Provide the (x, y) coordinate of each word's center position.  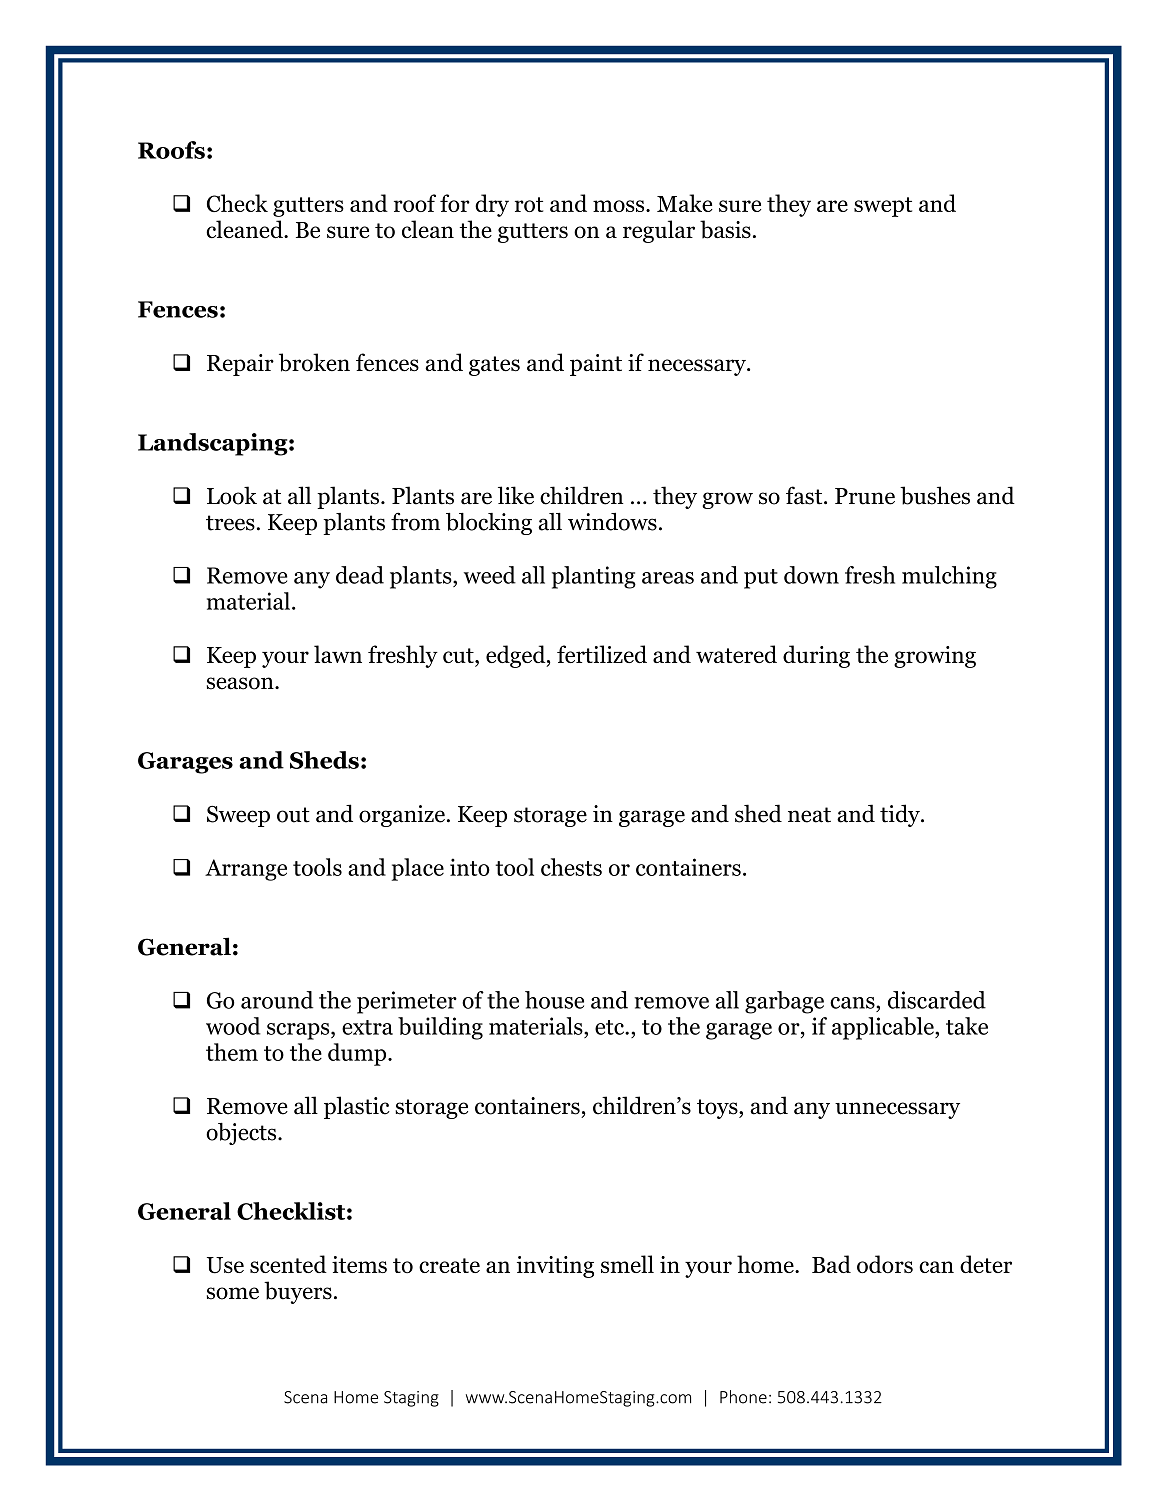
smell (627, 1264)
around (277, 1000)
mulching (949, 577)
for (455, 203)
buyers (298, 1292)
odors (885, 1264)
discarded (937, 1000)
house (554, 1000)
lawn (338, 654)
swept (883, 207)
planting (594, 577)
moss (620, 206)
